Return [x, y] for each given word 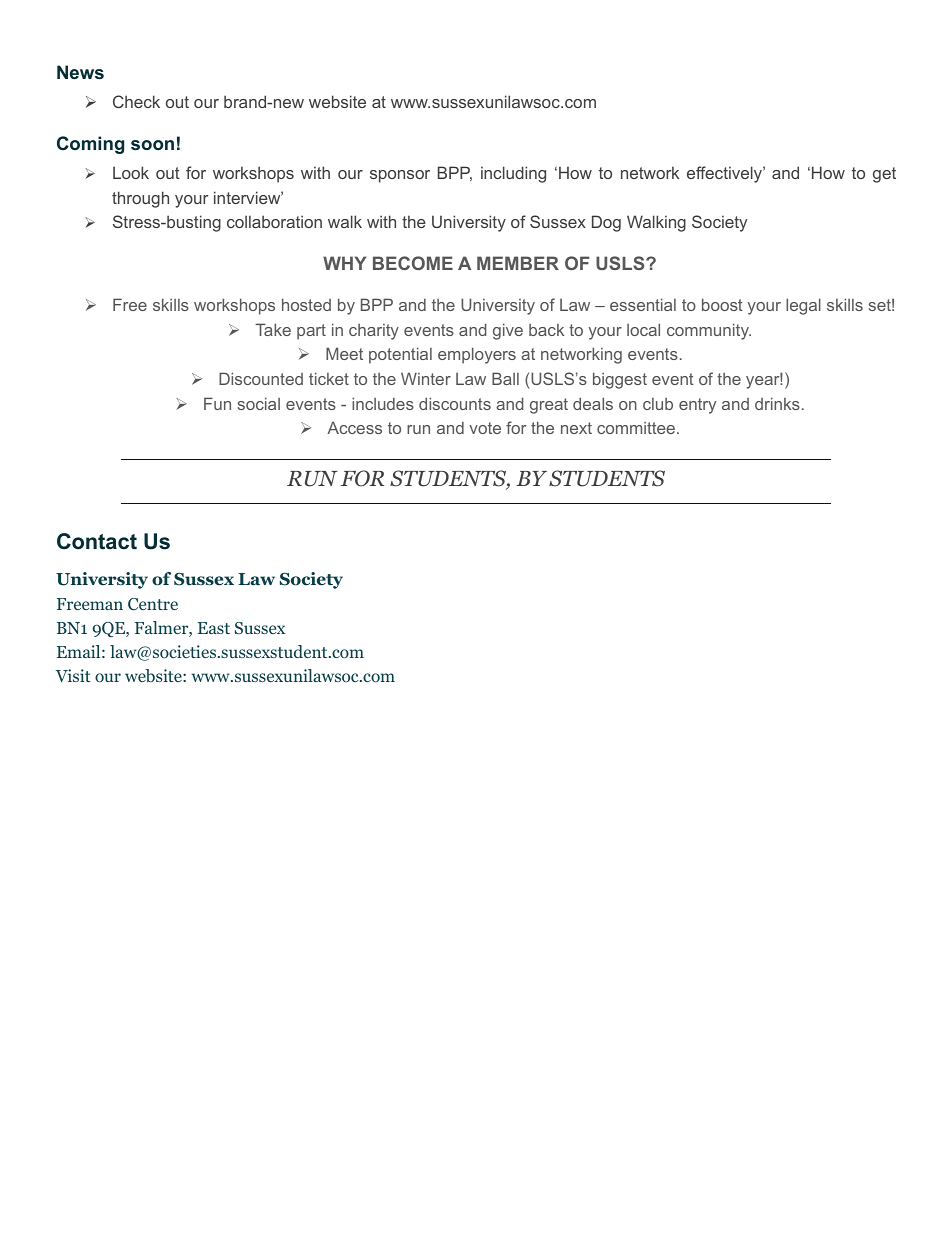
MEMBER [518, 263]
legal [803, 306]
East [214, 628]
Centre [153, 604]
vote [485, 428]
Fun [217, 403]
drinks [777, 403]
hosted [306, 304]
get [884, 175]
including [513, 174]
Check [136, 101]
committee [637, 428]
